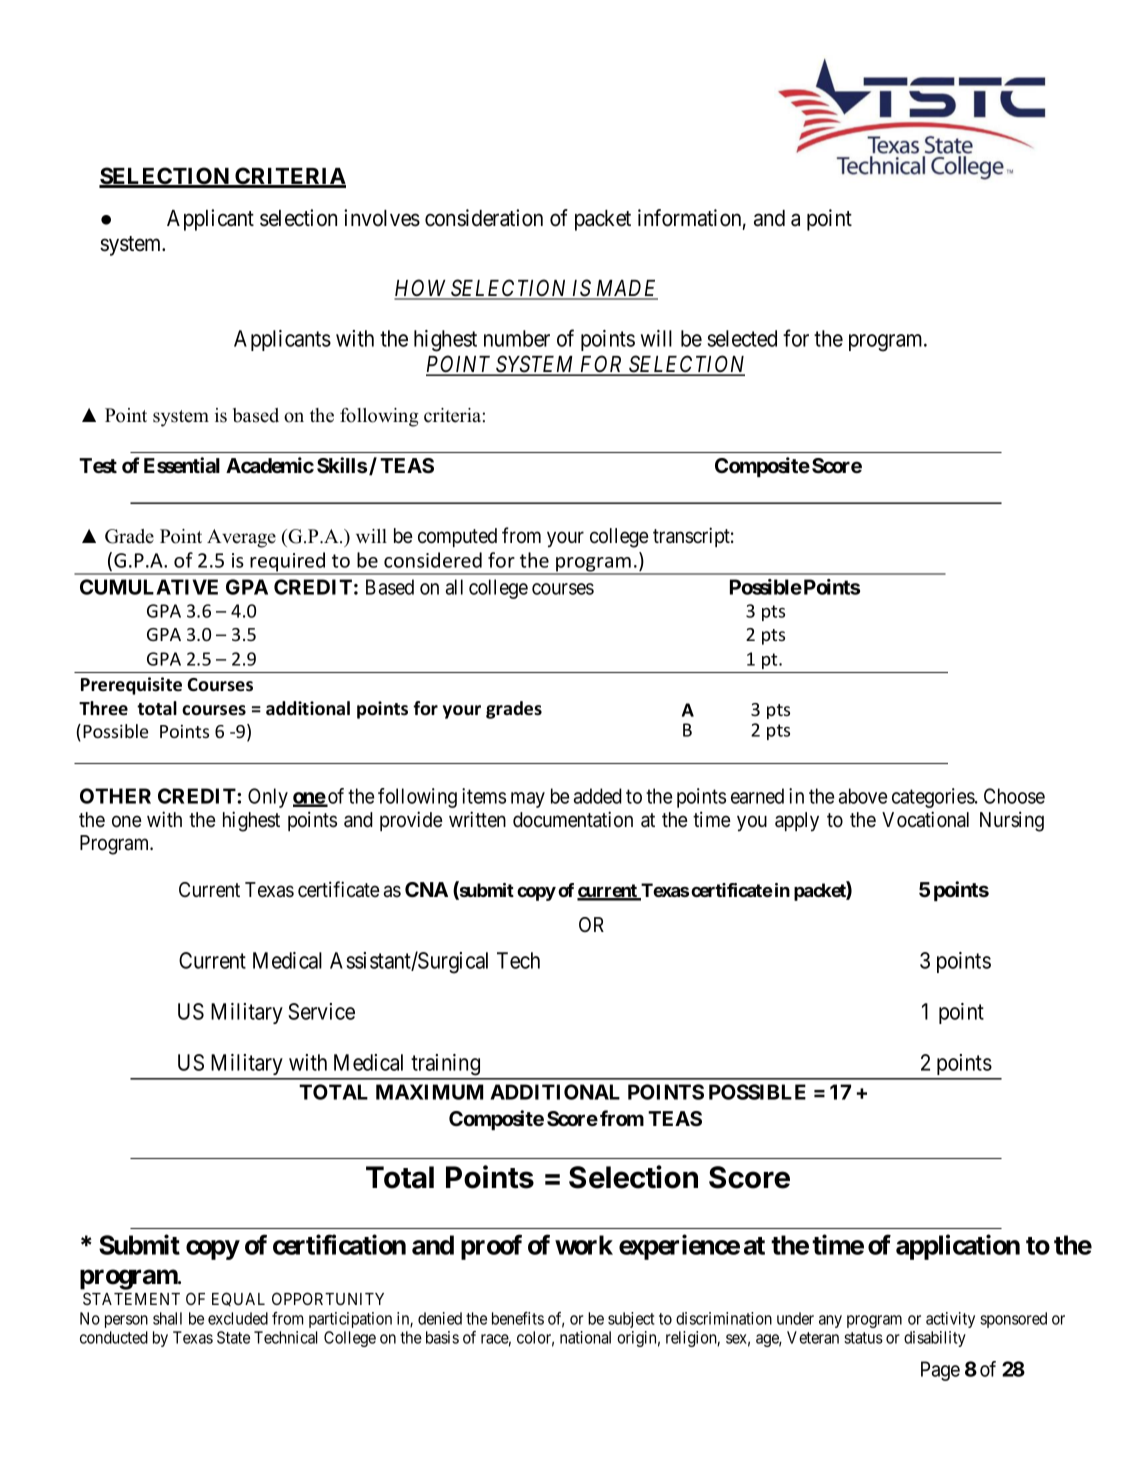 The width and height of the page is (1132, 1465). What do you see at coordinates (241, 538) in the page?
I see `Average` at bounding box center [241, 538].
